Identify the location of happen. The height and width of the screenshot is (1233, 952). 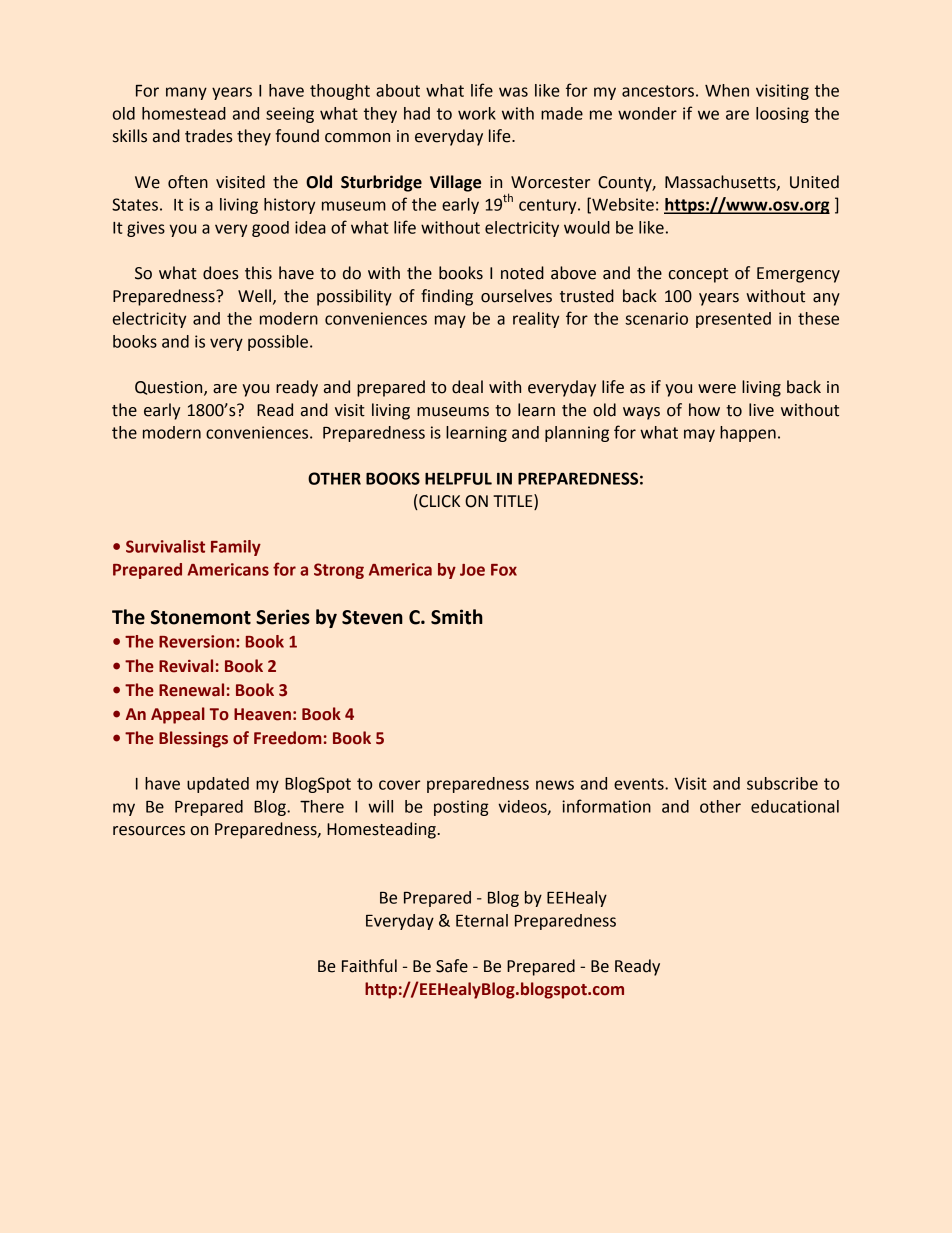
(748, 434).
